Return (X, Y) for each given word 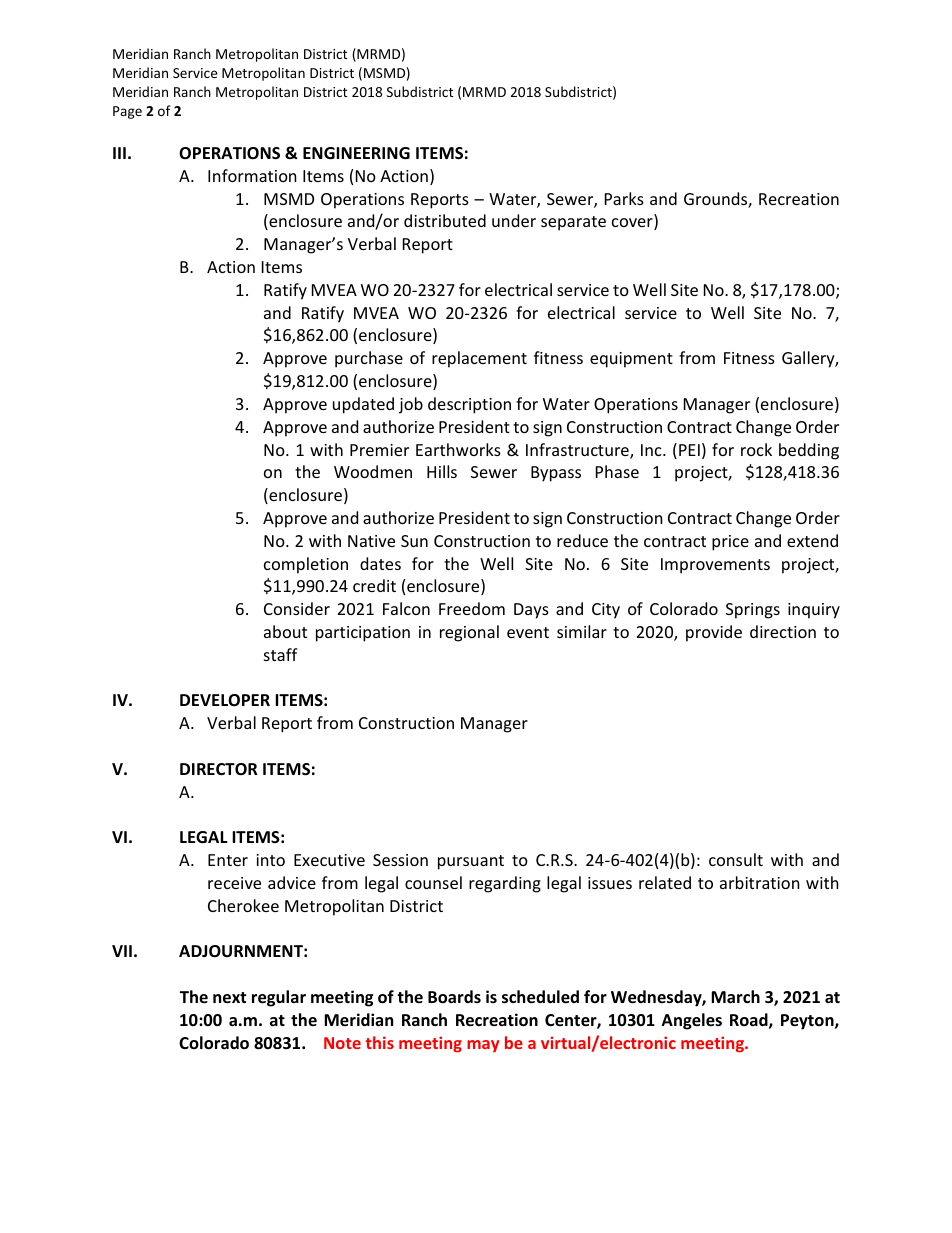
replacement (479, 359)
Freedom (472, 608)
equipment (631, 360)
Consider (297, 608)
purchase (369, 359)
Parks (624, 198)
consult (736, 859)
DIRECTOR (219, 769)
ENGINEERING (356, 153)
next (229, 998)
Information (252, 175)
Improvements (715, 566)
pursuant (471, 862)
